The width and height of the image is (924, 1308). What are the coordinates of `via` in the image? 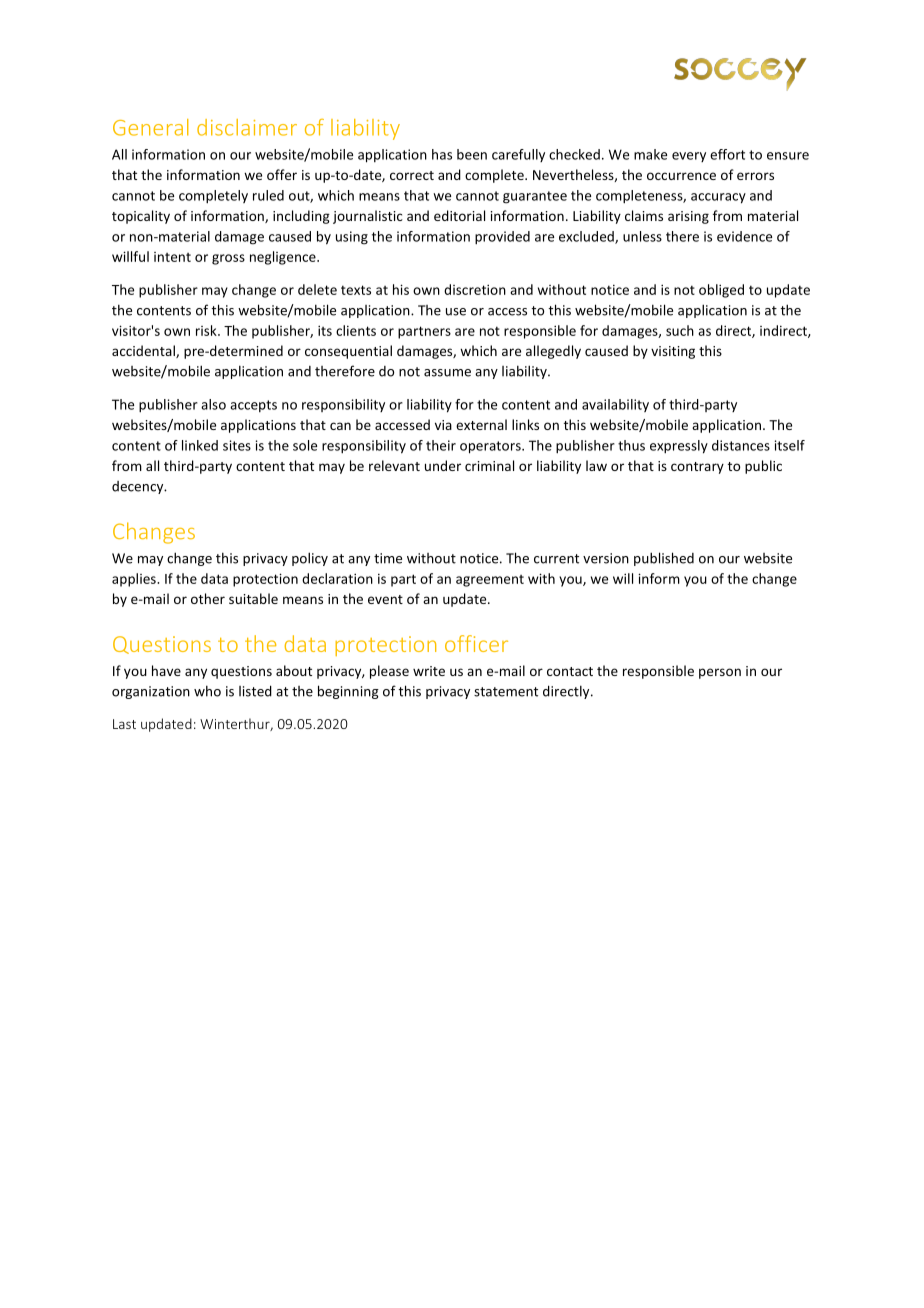 It's located at (443, 425).
